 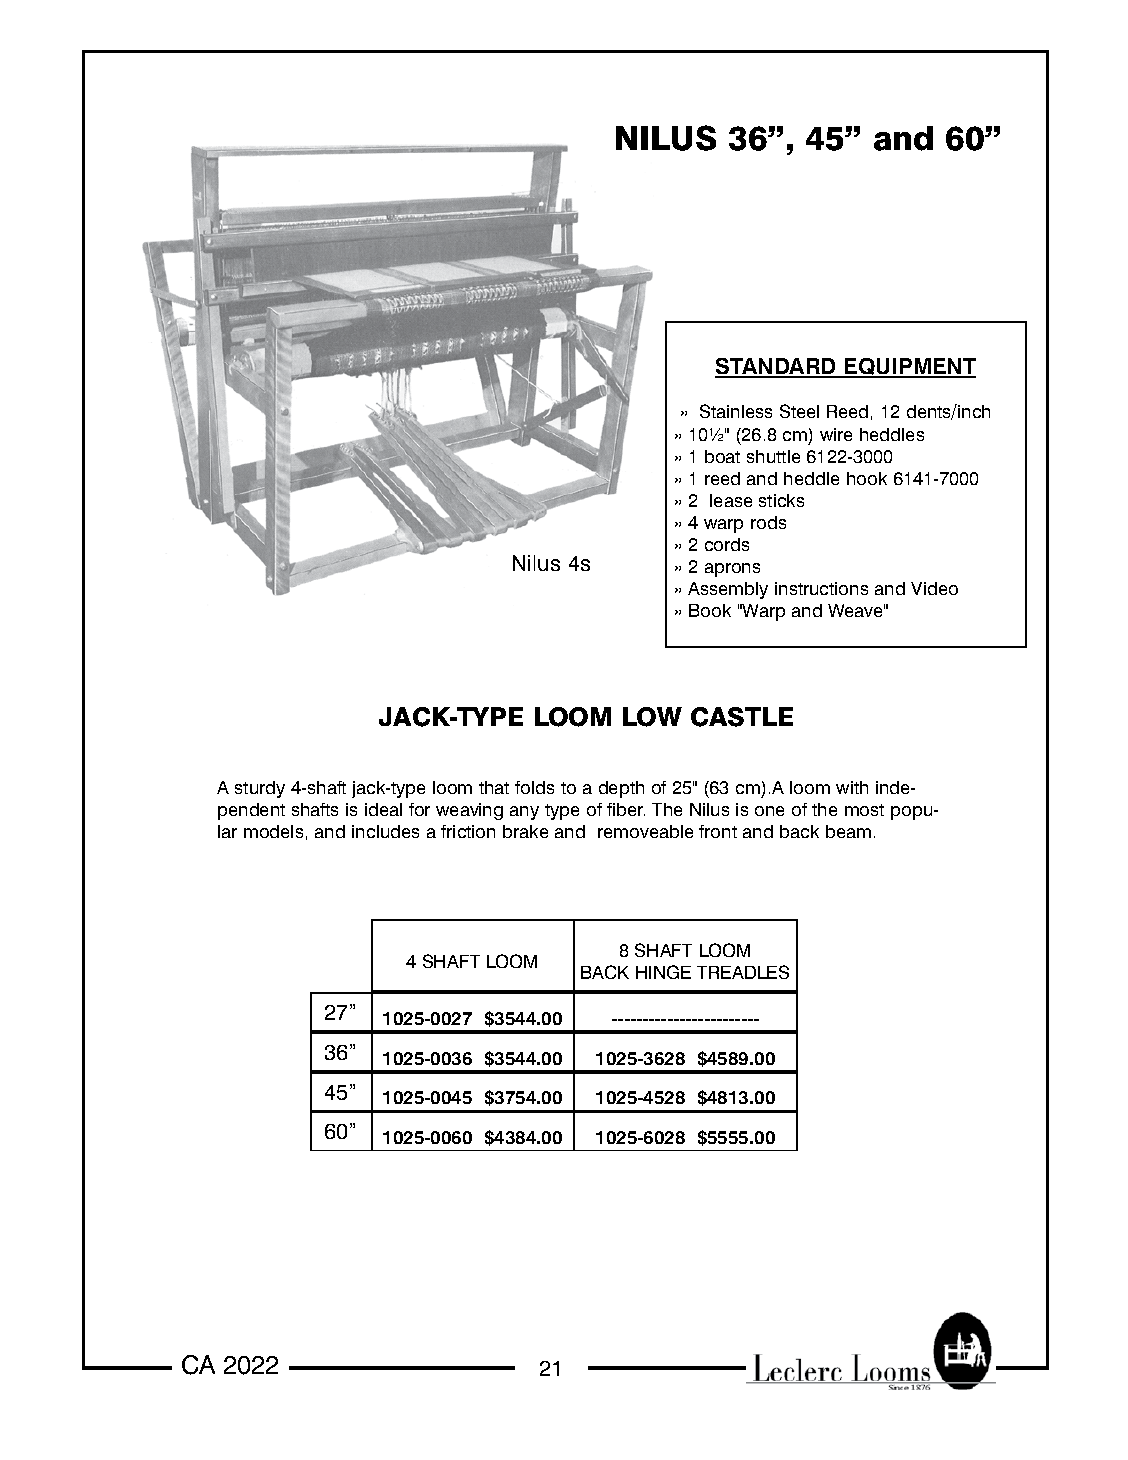 What do you see at coordinates (260, 789) in the screenshot?
I see `sturdy` at bounding box center [260, 789].
